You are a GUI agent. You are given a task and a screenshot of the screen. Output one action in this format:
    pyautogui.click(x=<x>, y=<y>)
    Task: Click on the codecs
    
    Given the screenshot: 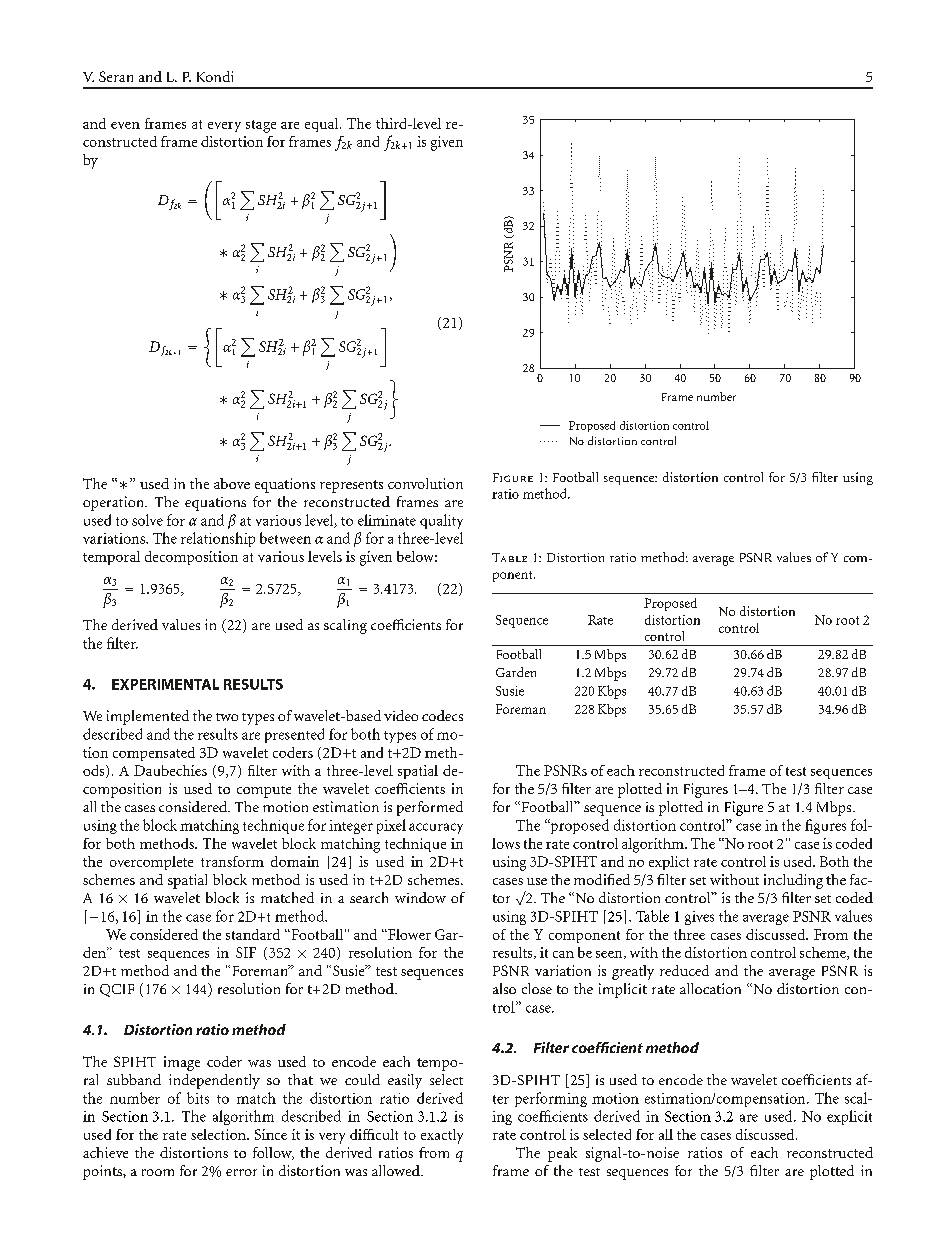 What is the action you would take?
    pyautogui.click(x=442, y=715)
